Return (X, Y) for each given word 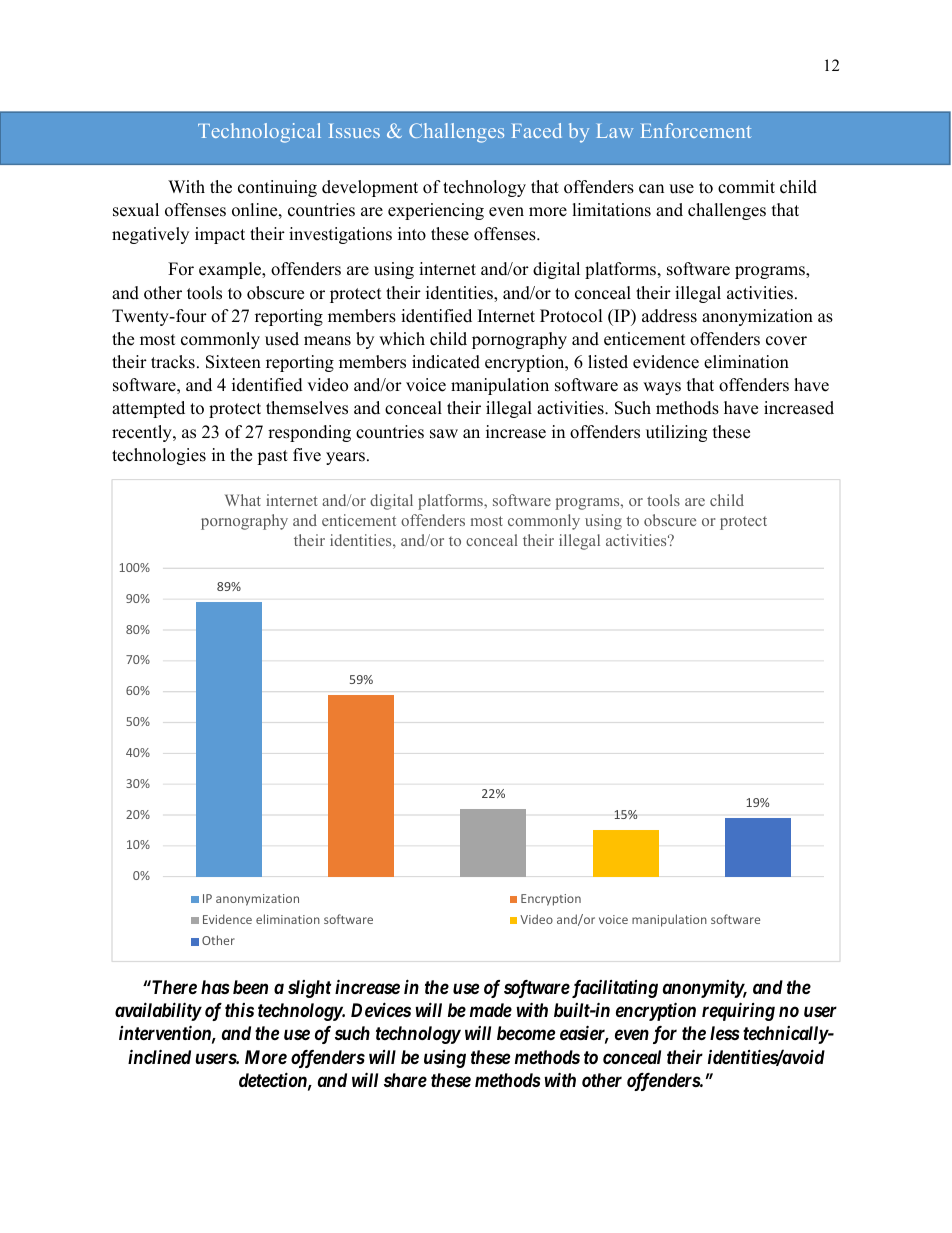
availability (158, 1011)
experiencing (436, 211)
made (491, 1010)
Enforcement (696, 130)
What (243, 500)
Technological (259, 133)
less (725, 1033)
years (345, 458)
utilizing (676, 433)
